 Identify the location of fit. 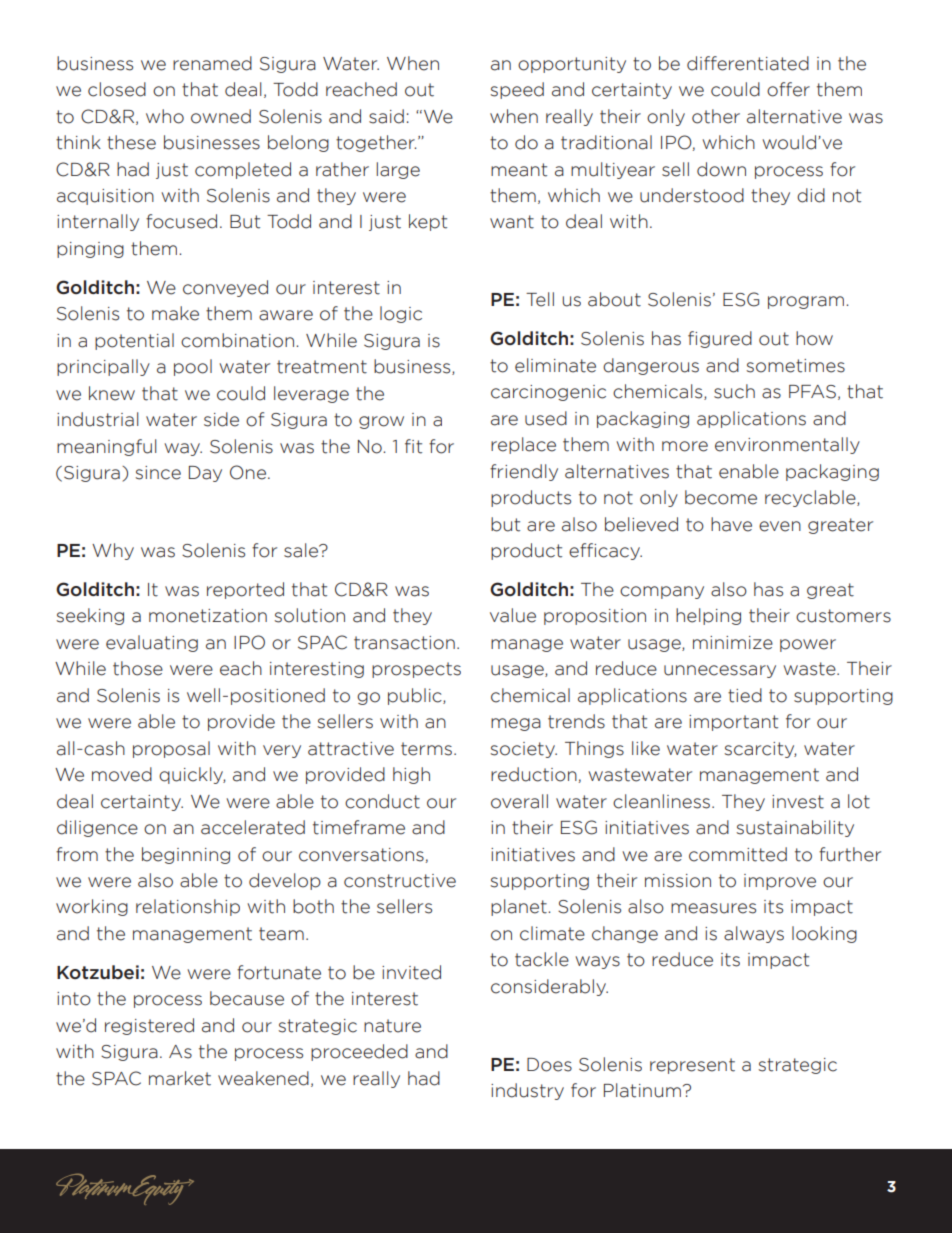
(413, 446).
